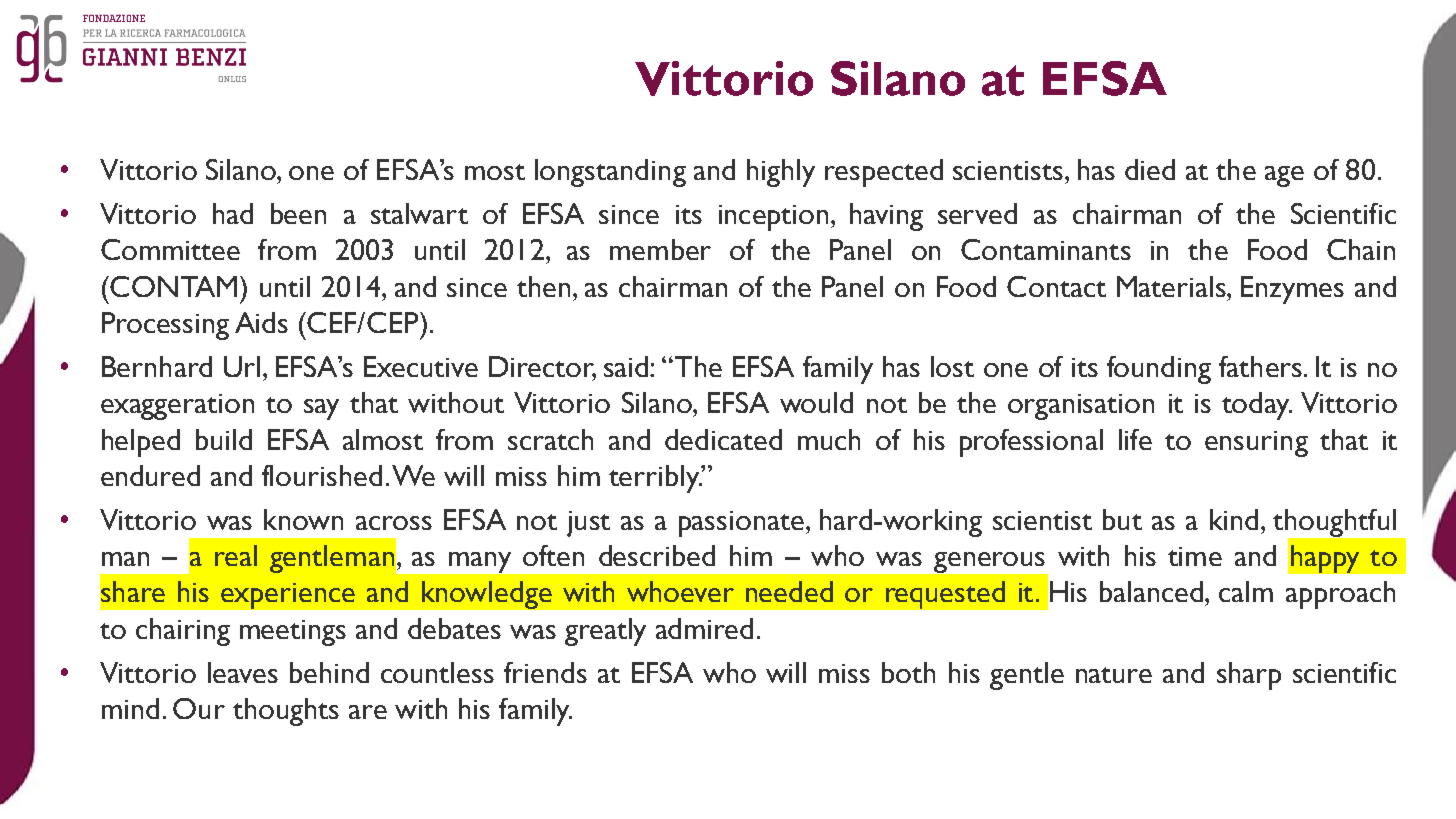  I want to click on fathers, so click(1260, 366).
